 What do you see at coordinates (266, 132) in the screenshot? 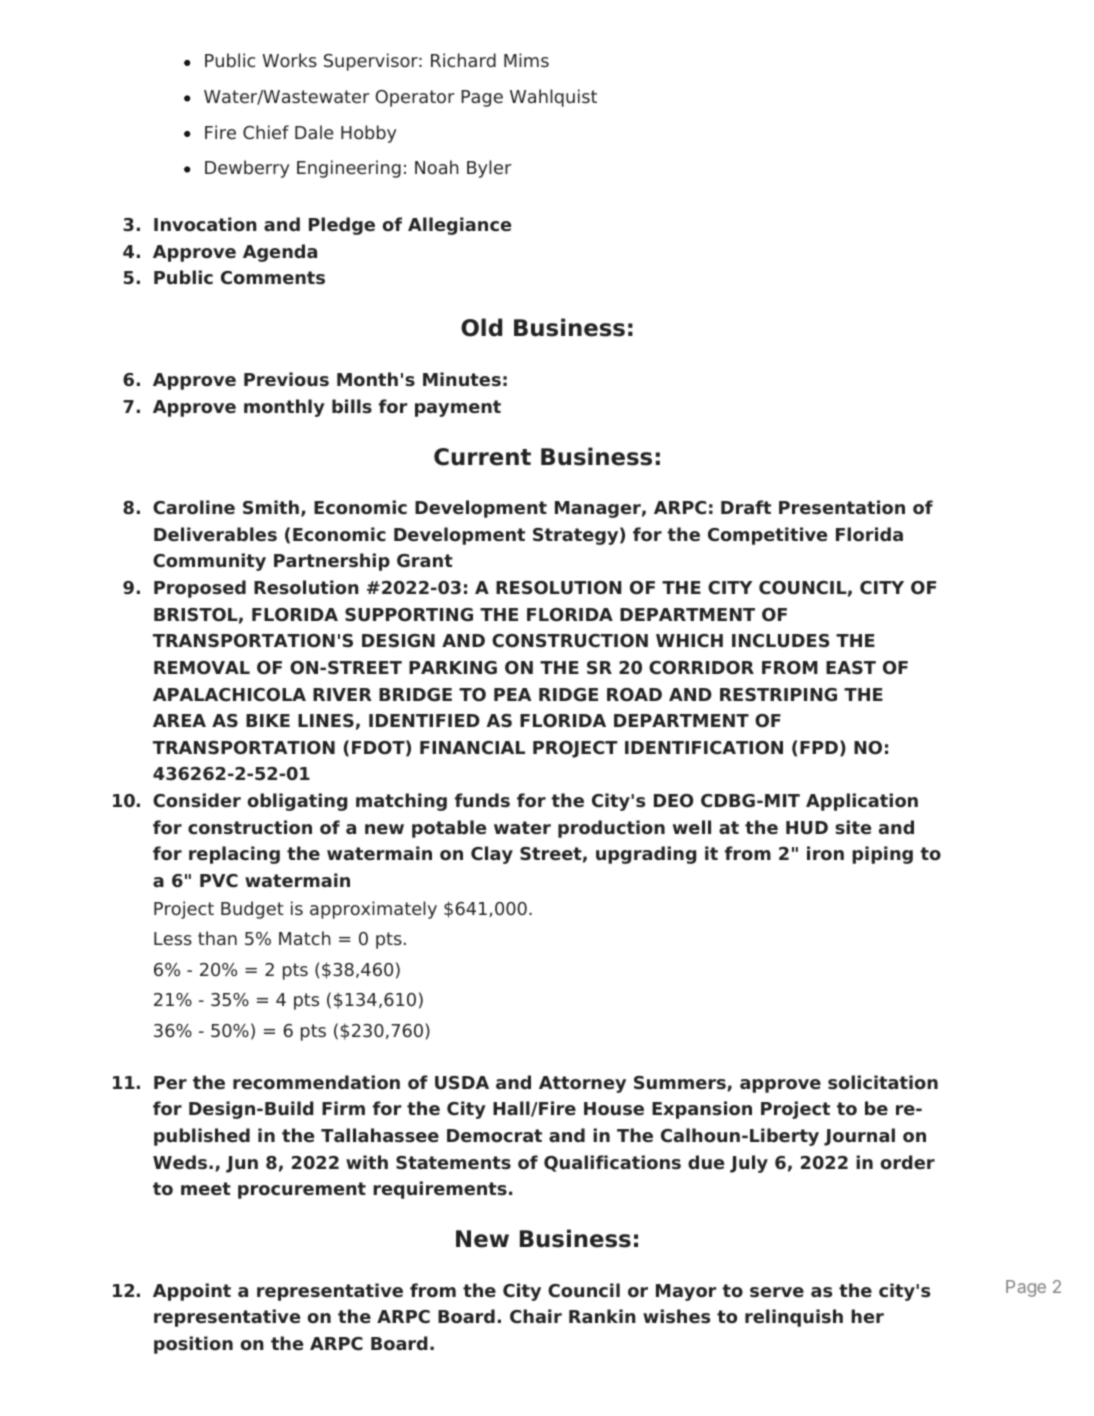
I see `Chief` at bounding box center [266, 132].
